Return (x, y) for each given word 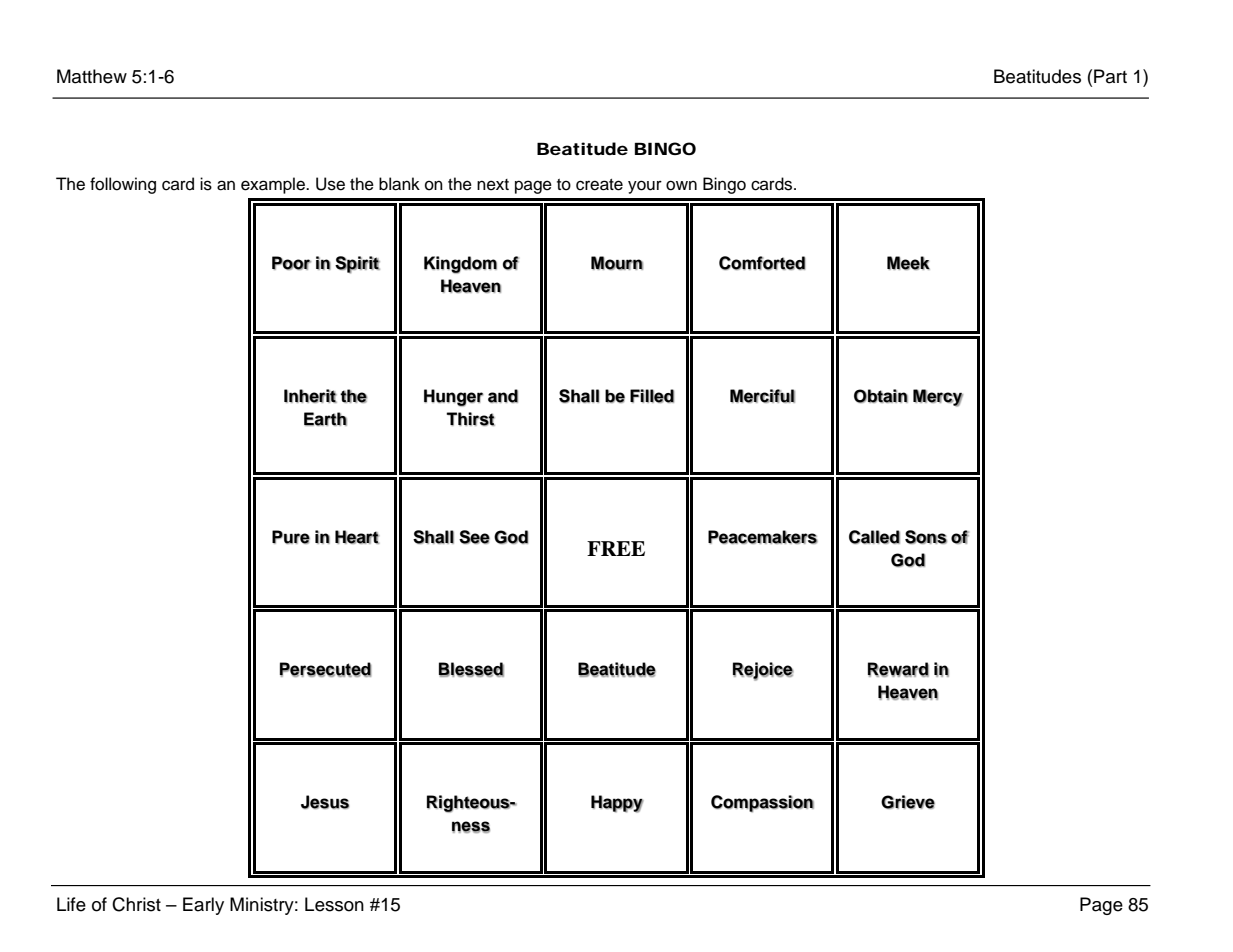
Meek (908, 263)
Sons (926, 537)
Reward (898, 669)
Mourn (617, 263)
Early (203, 906)
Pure (291, 537)
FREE (616, 548)
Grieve (908, 802)
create (599, 185)
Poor (291, 263)
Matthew (92, 76)
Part (1110, 76)
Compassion (762, 803)
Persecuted (326, 669)
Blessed (471, 669)
